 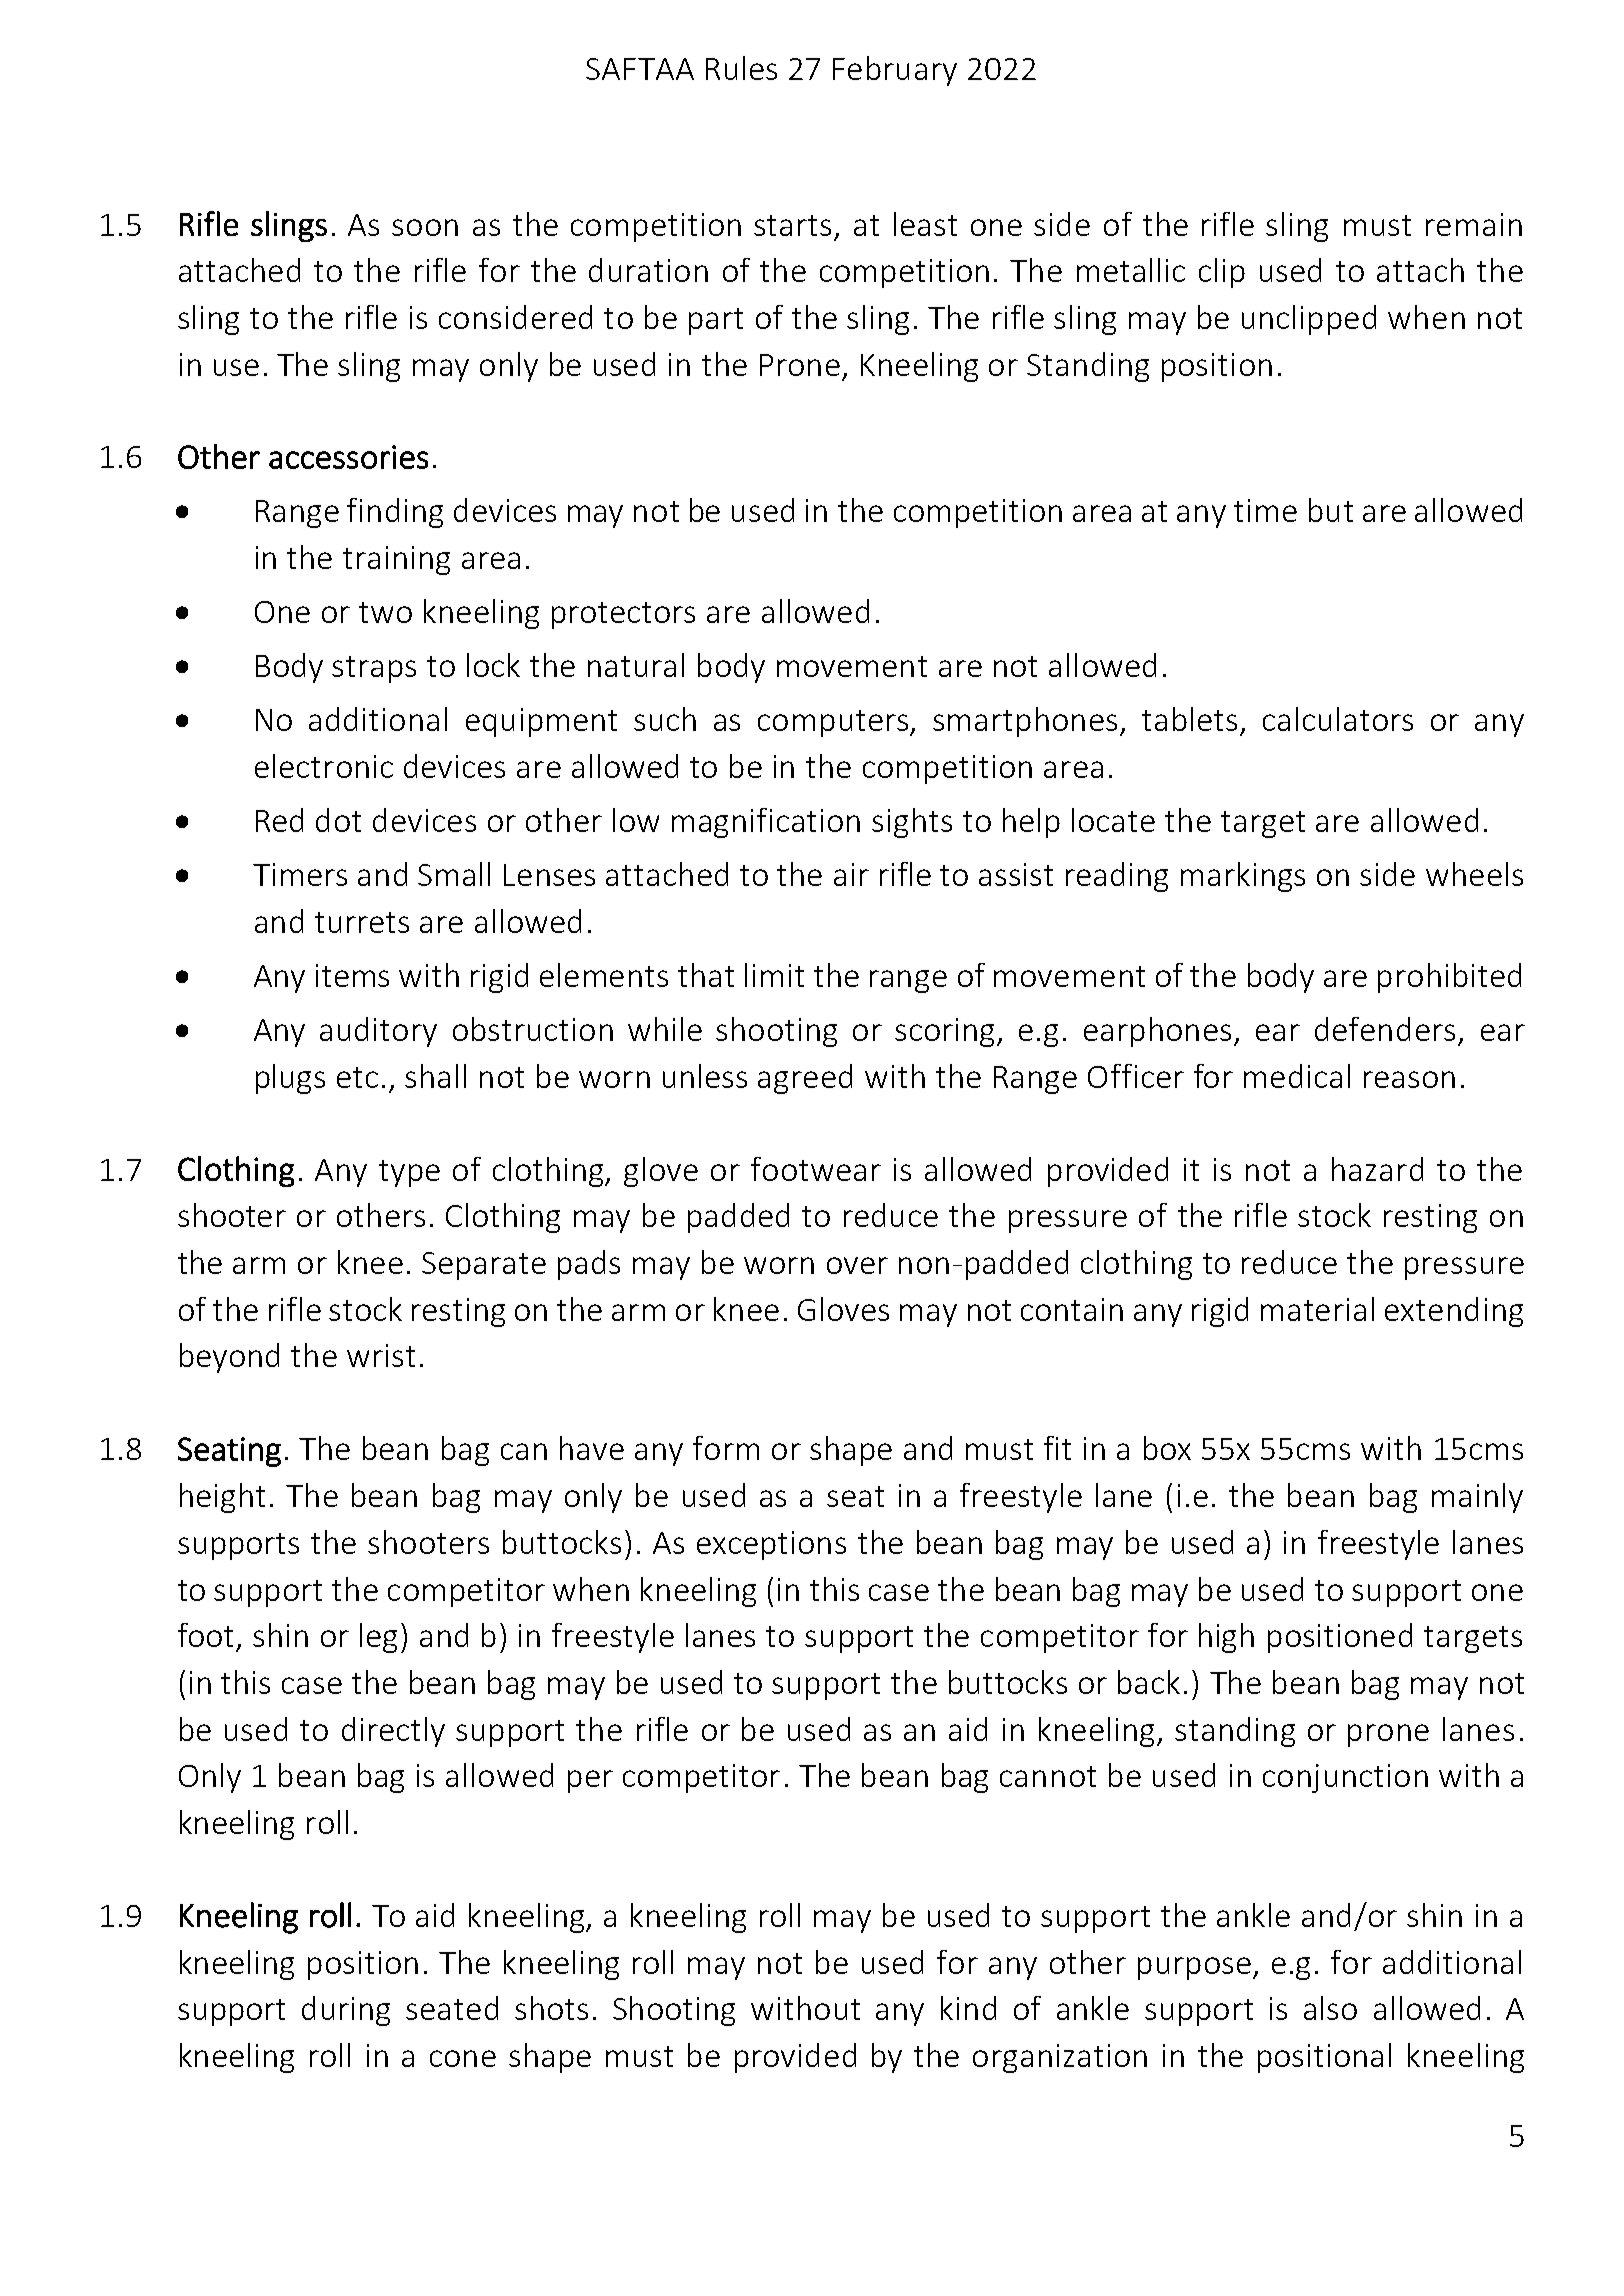 What do you see at coordinates (425, 227) in the screenshot?
I see `soon` at bounding box center [425, 227].
